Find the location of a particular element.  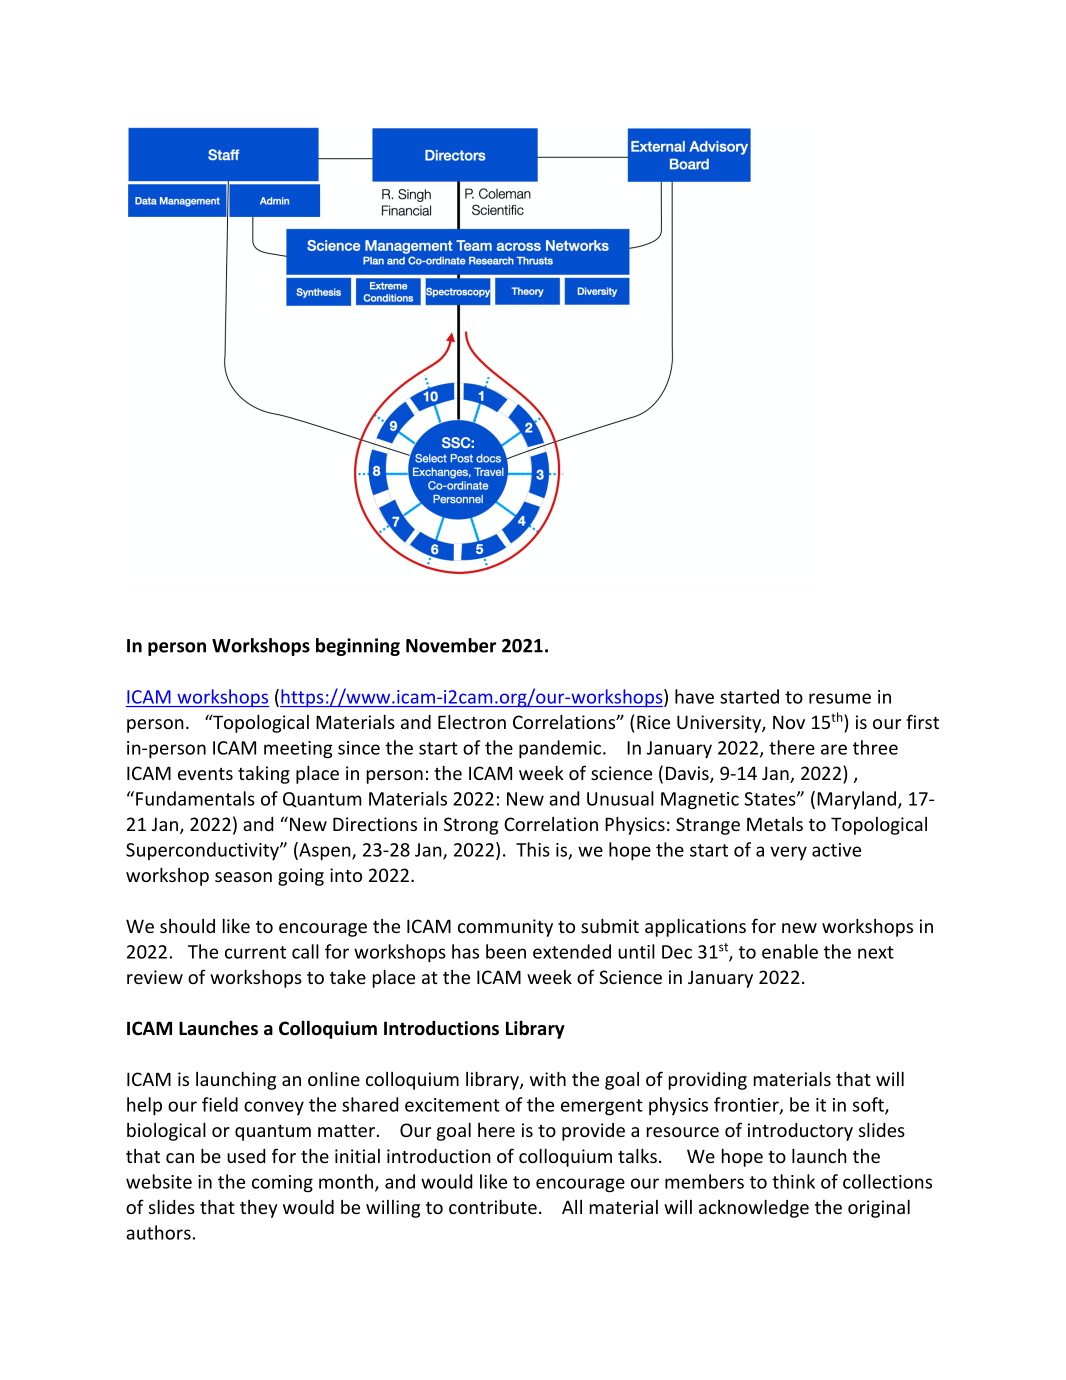

soft is located at coordinates (869, 1105).
